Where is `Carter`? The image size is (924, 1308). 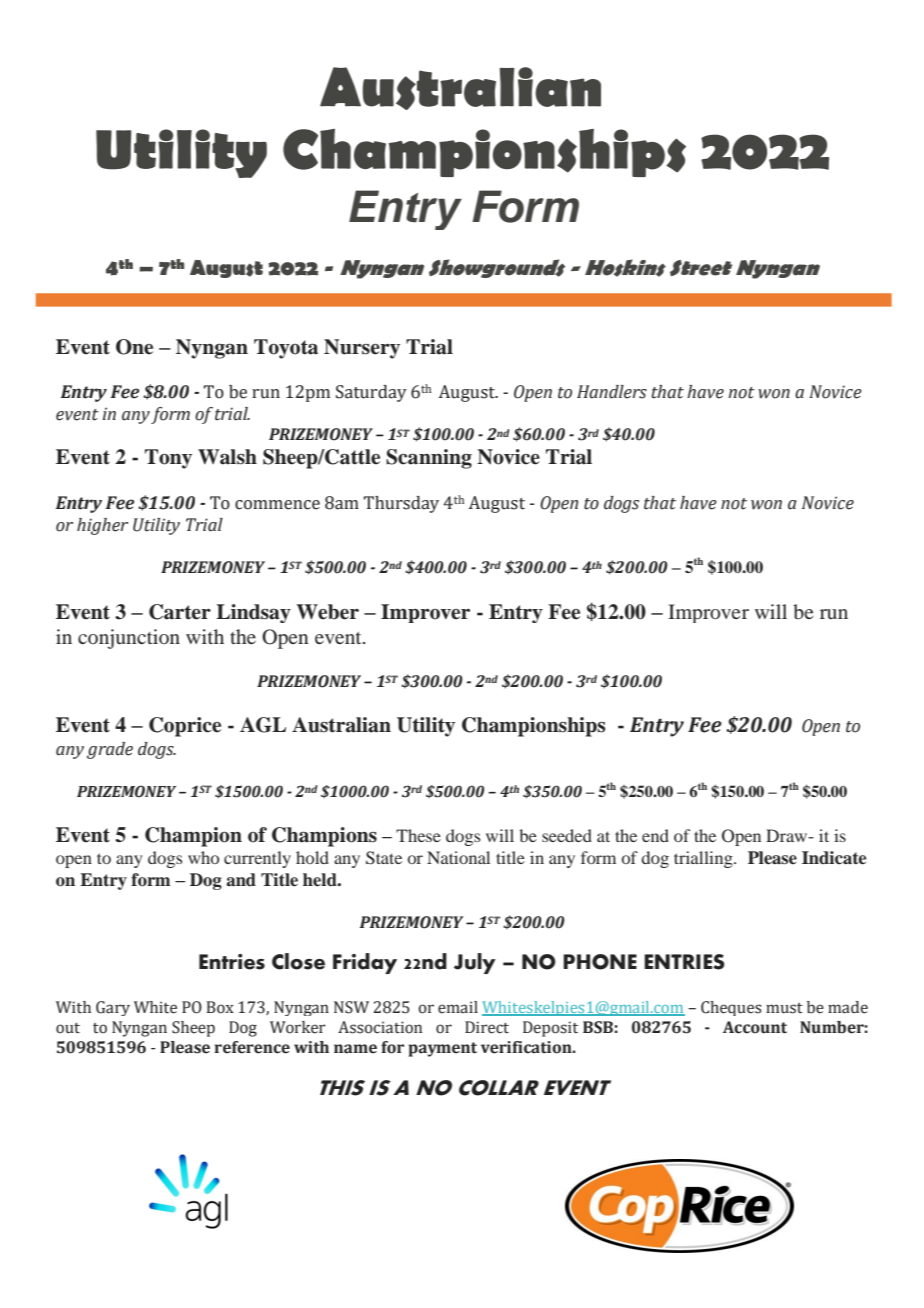 Carter is located at coordinates (180, 612).
